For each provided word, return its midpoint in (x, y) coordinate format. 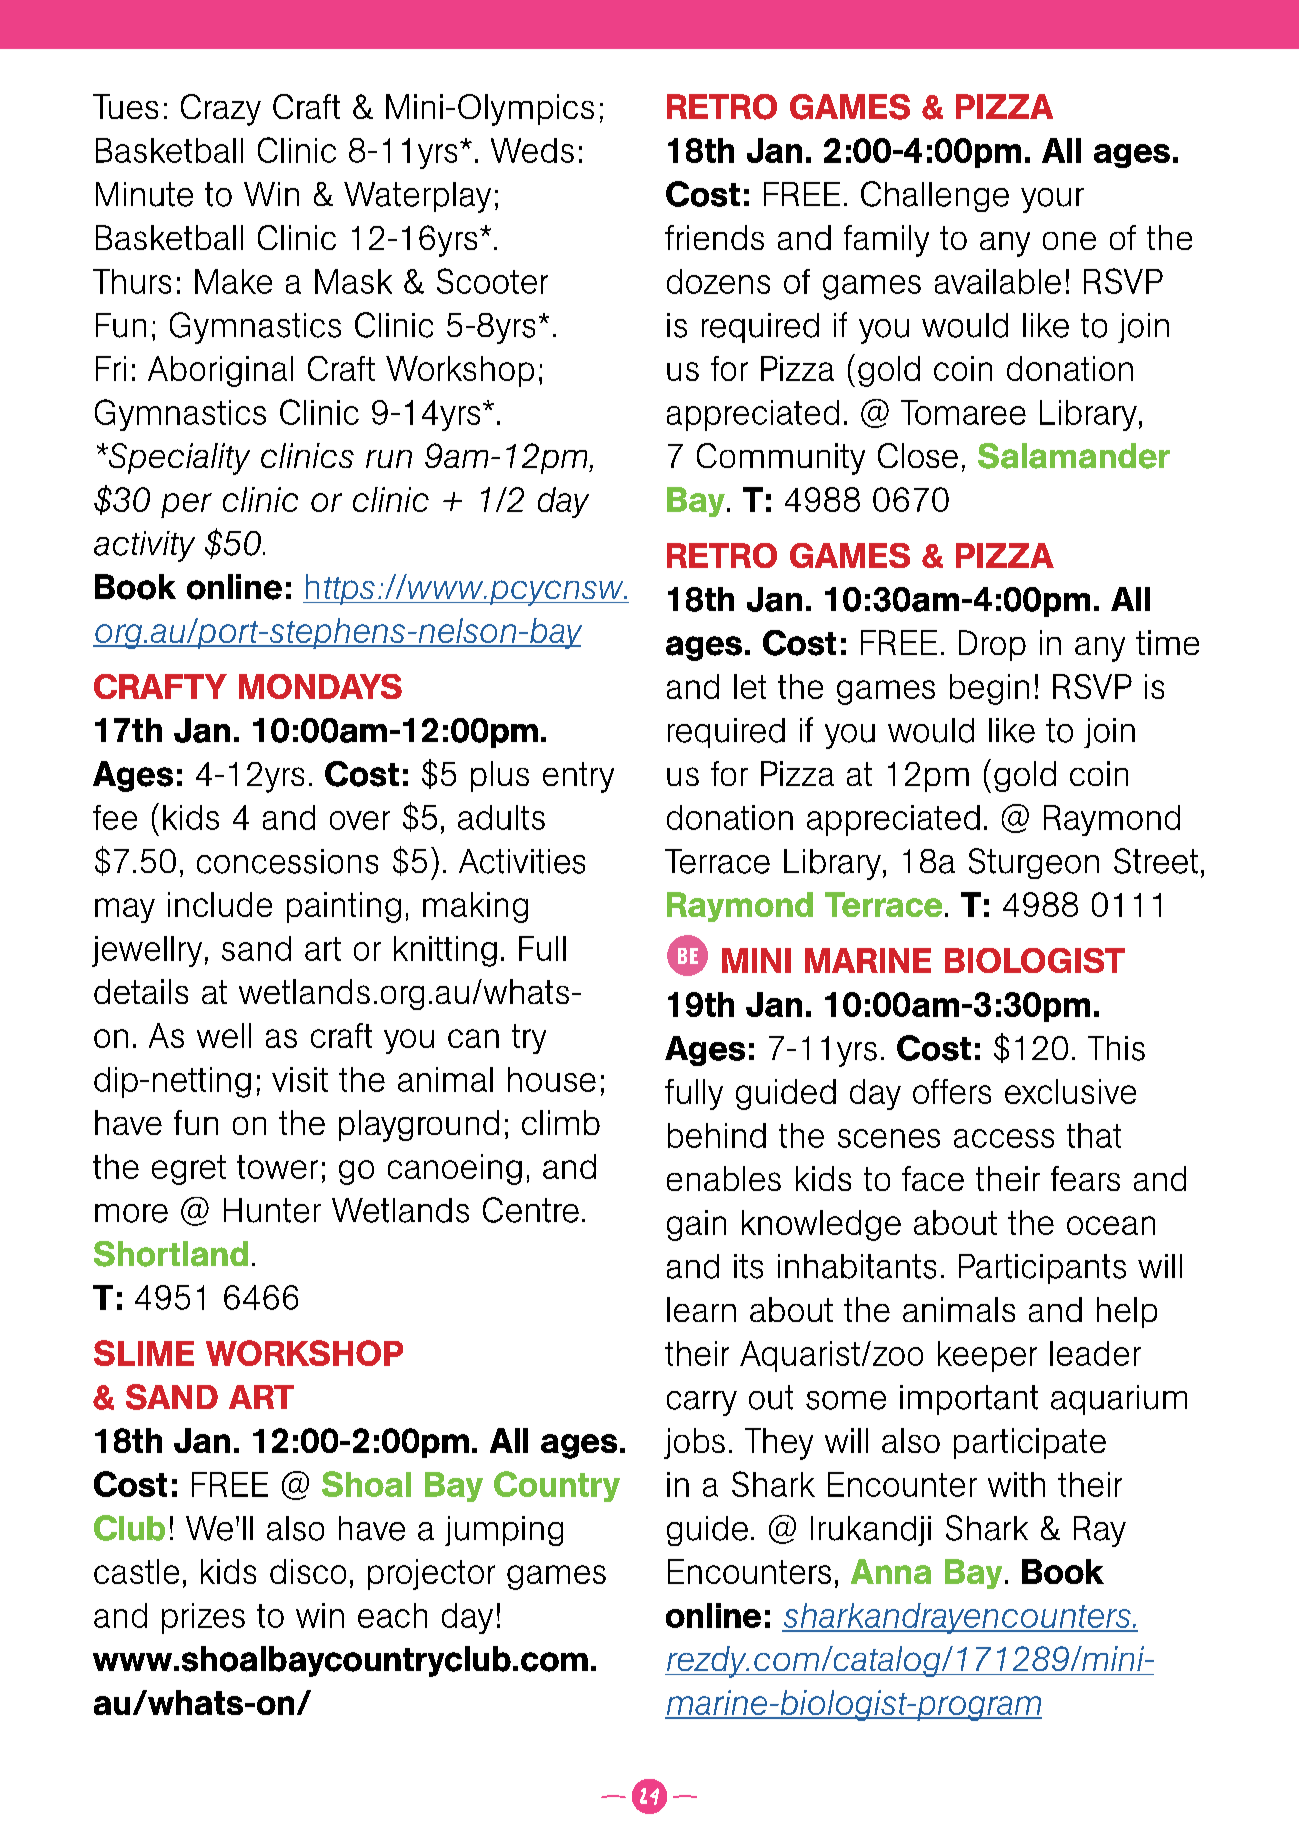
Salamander (1074, 456)
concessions (287, 861)
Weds (532, 150)
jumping (504, 1531)
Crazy (221, 110)
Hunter (272, 1210)
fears (1085, 1178)
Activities (522, 861)
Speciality (178, 459)
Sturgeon (1034, 863)
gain (696, 1225)
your (1052, 200)
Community (781, 459)
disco (308, 1571)
